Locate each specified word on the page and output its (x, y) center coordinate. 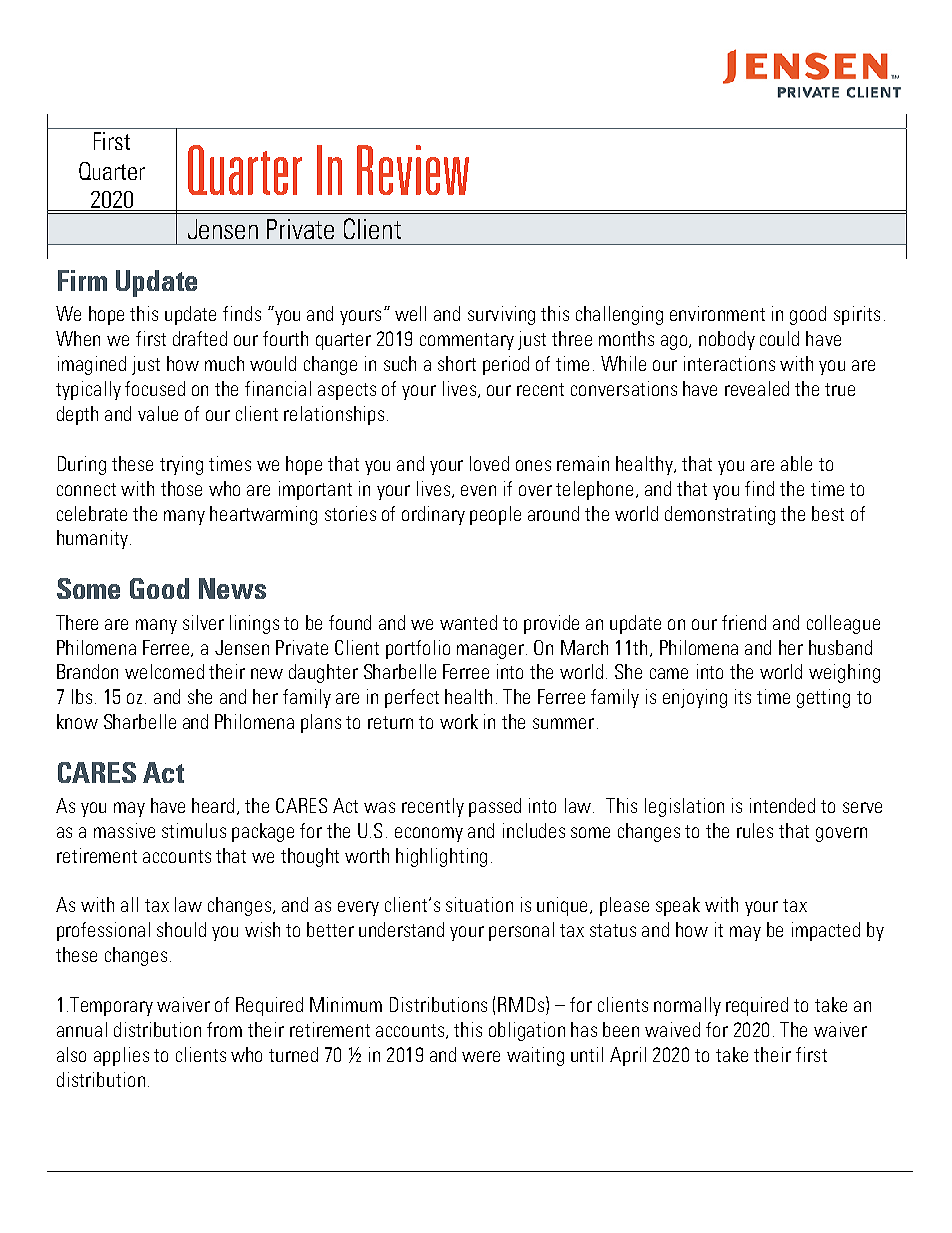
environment (717, 313)
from (224, 1029)
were (481, 1056)
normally (687, 1006)
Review (413, 170)
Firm (82, 280)
